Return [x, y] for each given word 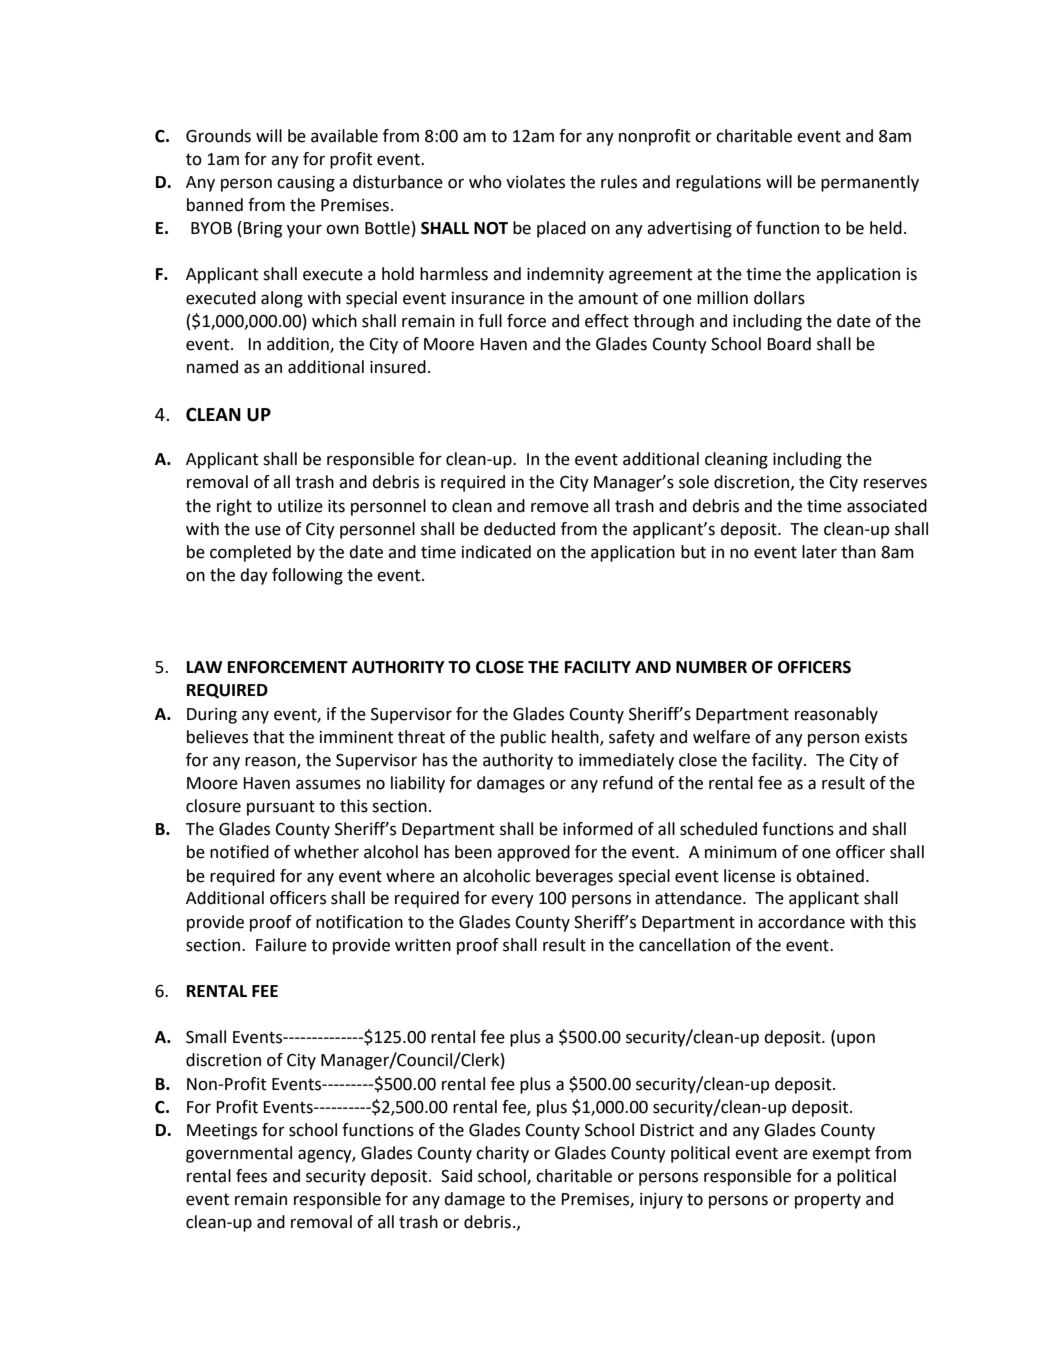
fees [251, 1176]
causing [306, 184]
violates [535, 182]
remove [560, 507]
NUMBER [711, 667]
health [576, 737]
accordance [801, 922]
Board [789, 344]
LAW [204, 667]
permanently [870, 183]
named [212, 367]
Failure [281, 945]
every [512, 901]
